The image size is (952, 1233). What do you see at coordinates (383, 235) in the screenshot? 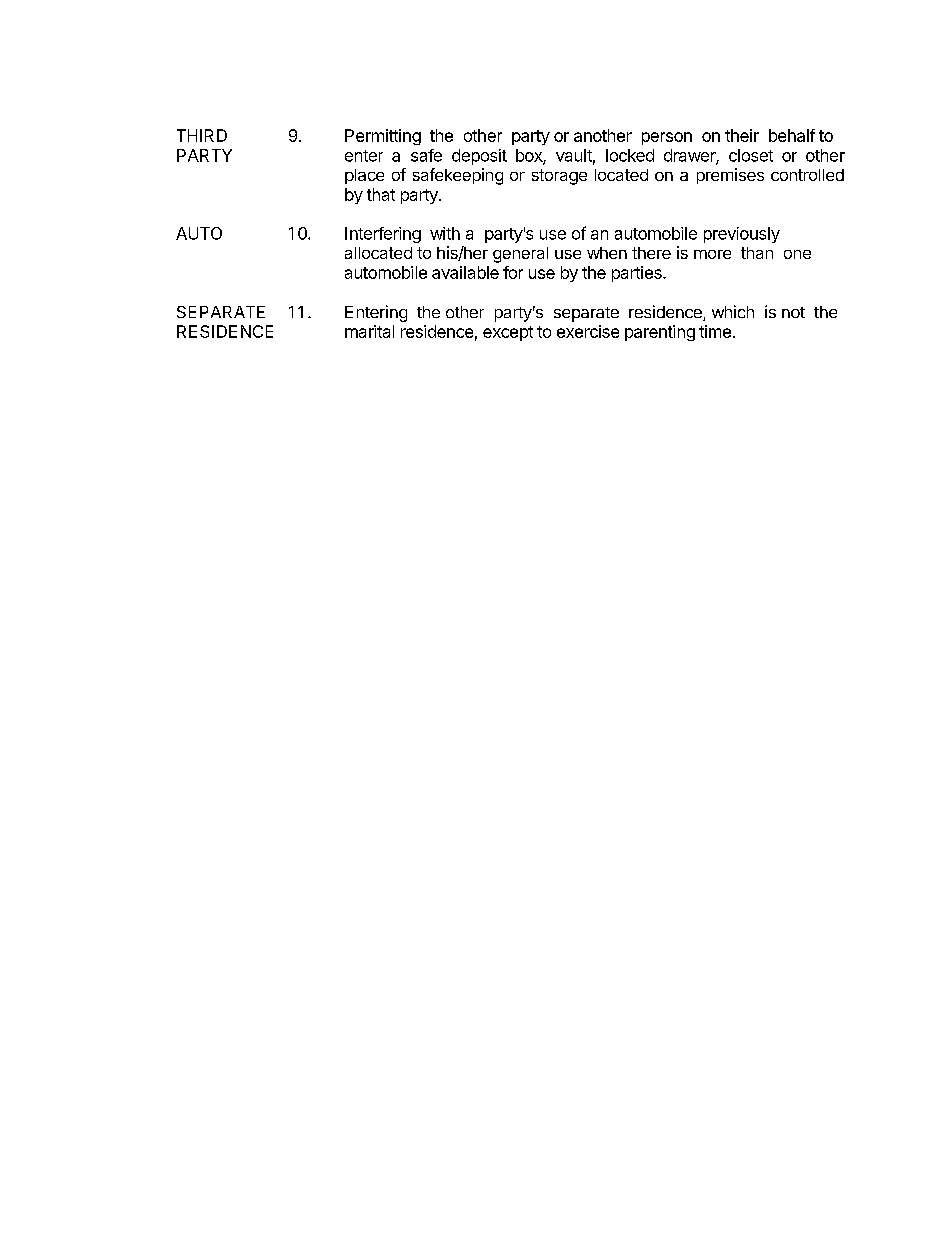
I see `Interfering` at bounding box center [383, 235].
